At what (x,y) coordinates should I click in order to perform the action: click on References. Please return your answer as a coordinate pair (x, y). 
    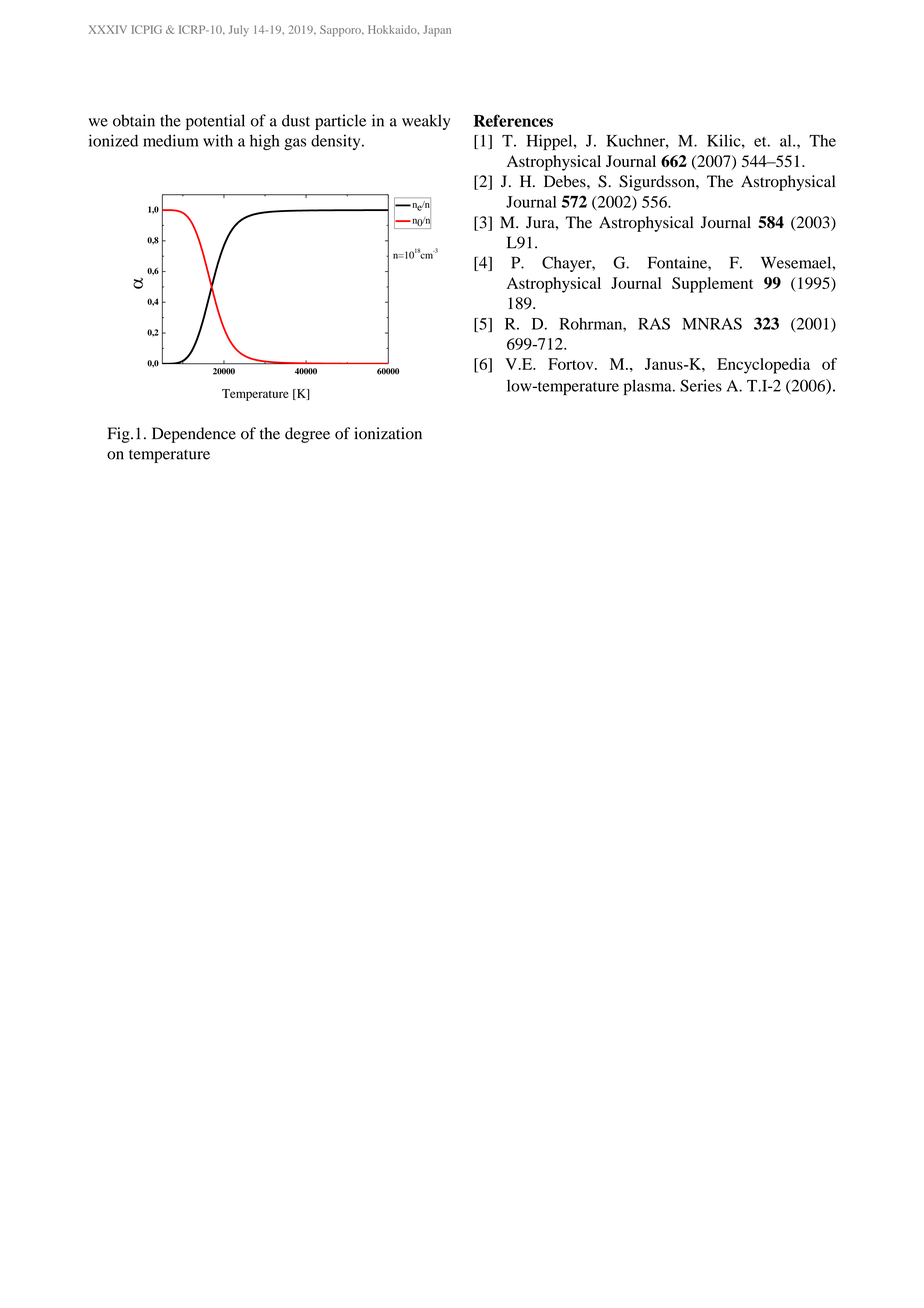
    Looking at the image, I should click on (513, 120).
